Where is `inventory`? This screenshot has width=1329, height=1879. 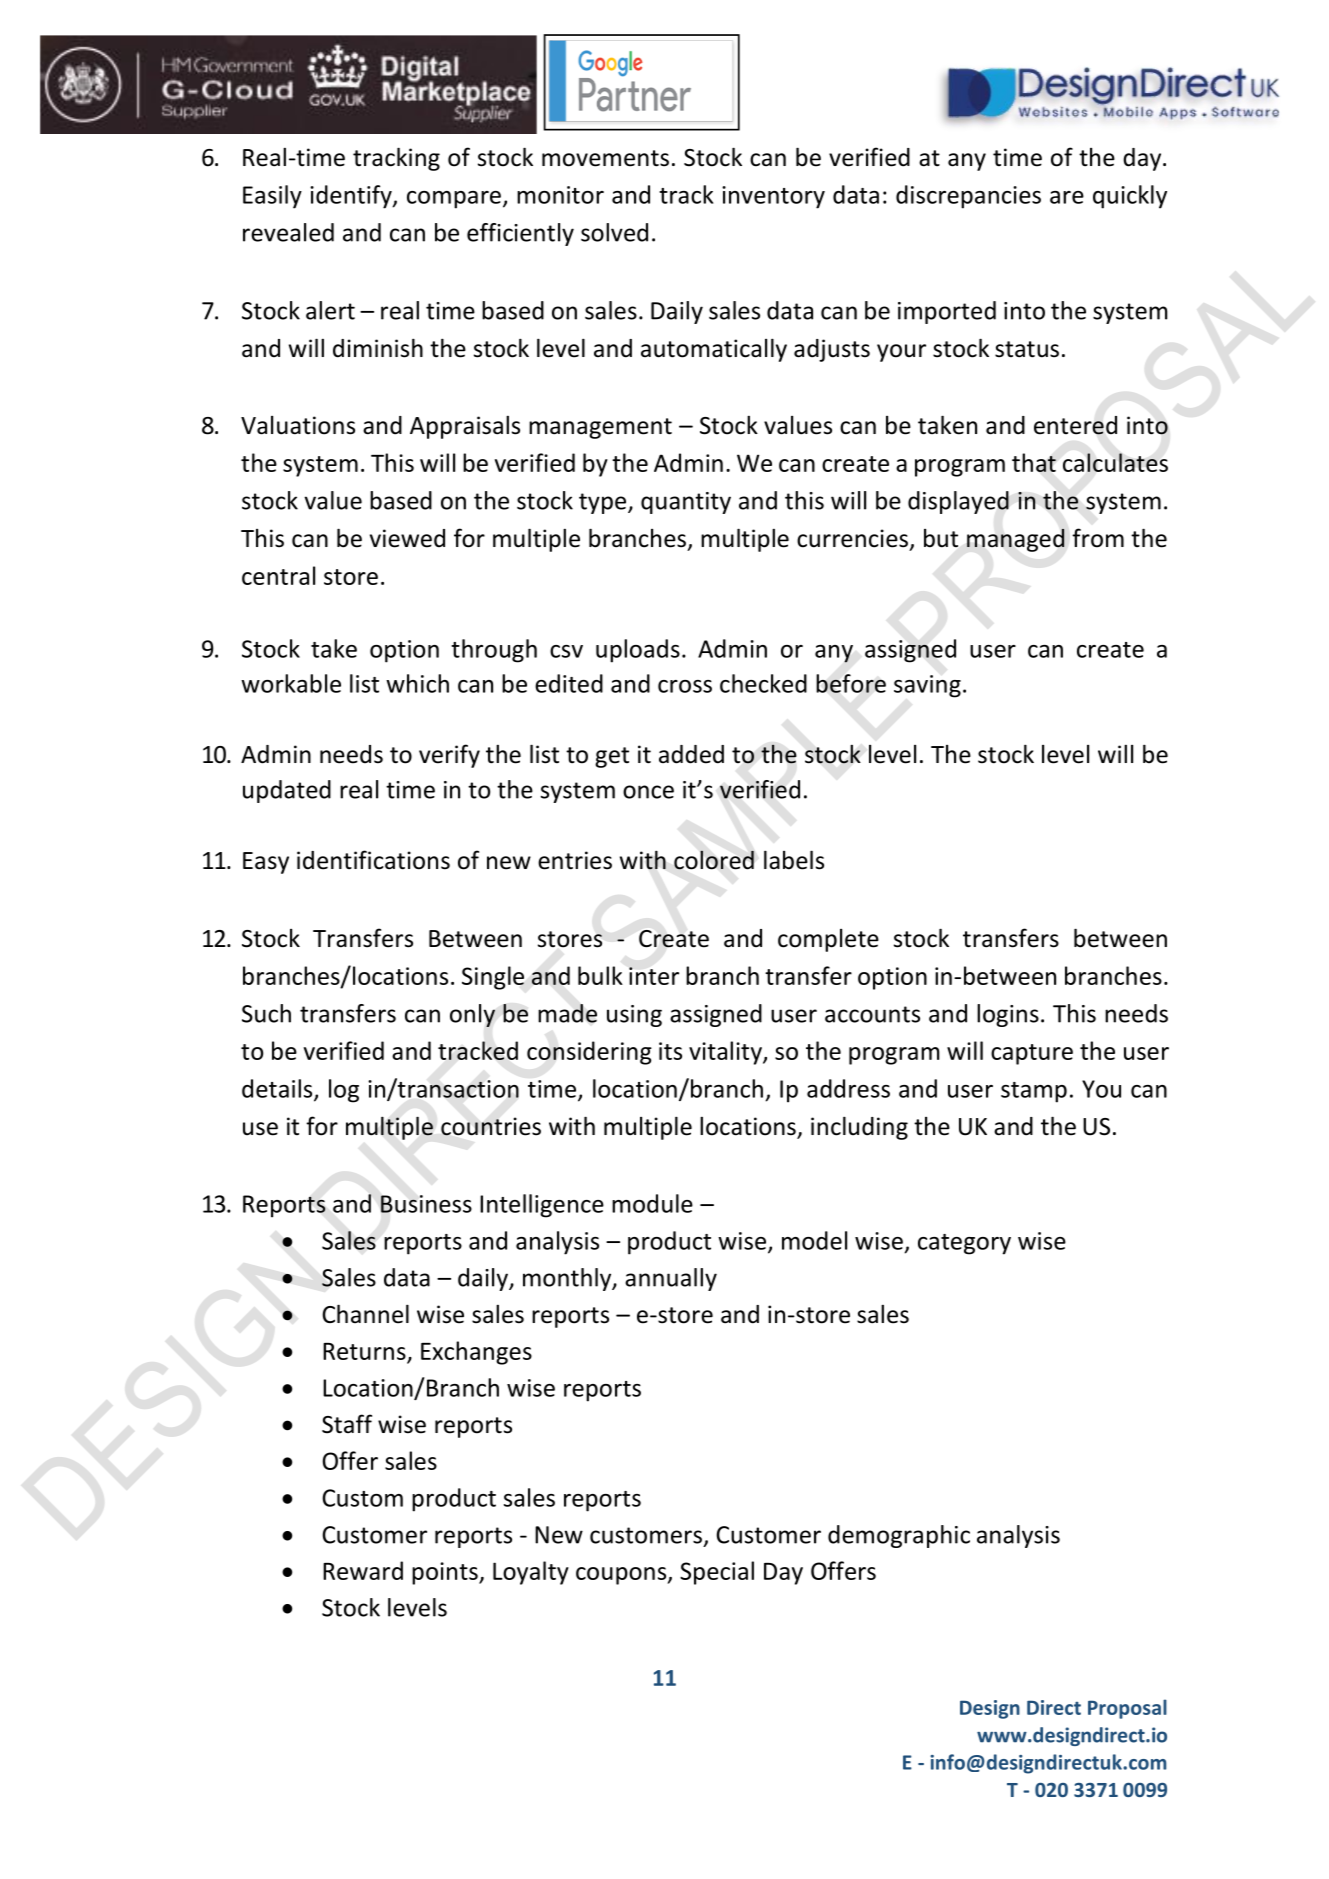
inventory is located at coordinates (773, 197).
